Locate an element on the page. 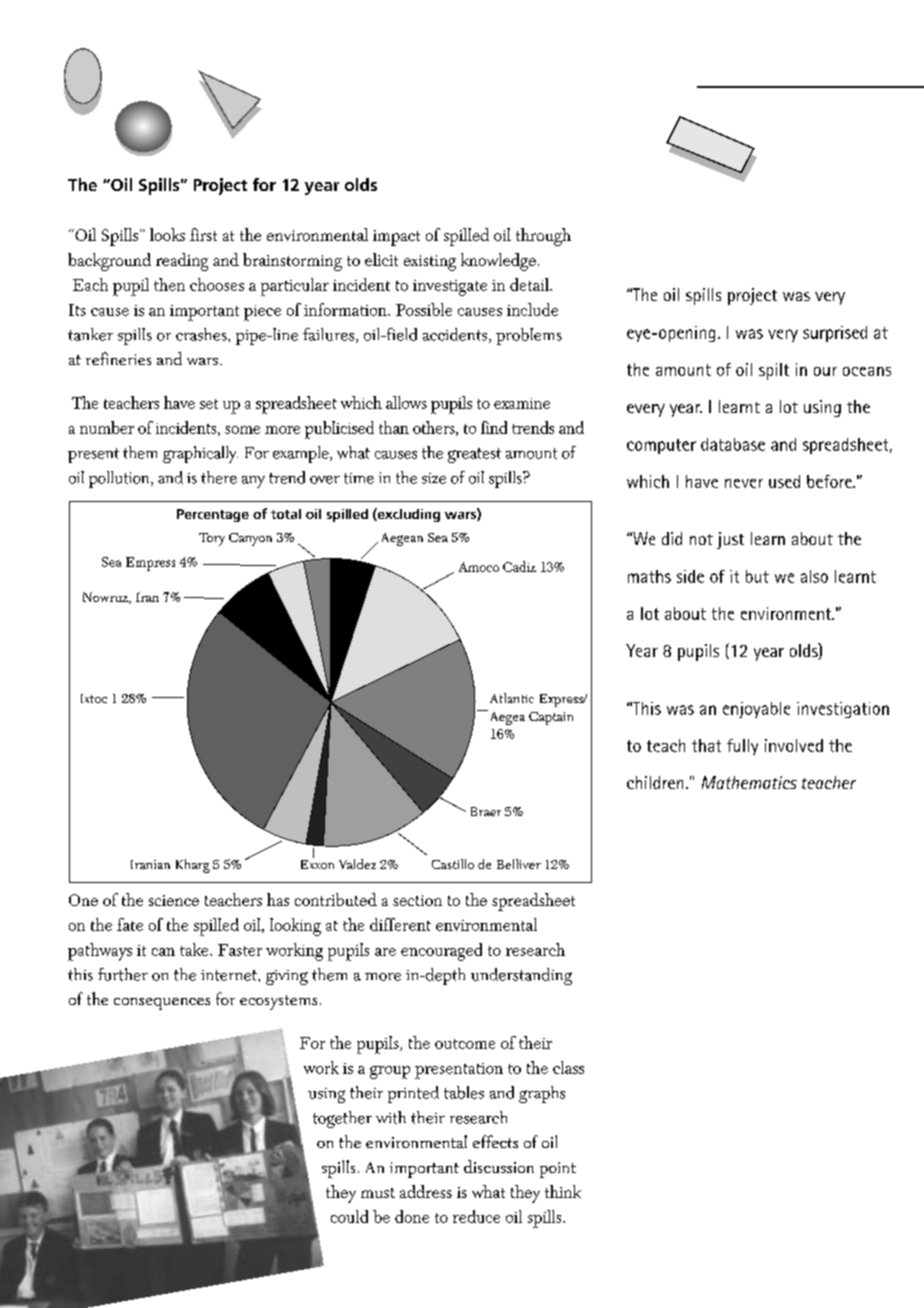 The width and height of the page is (924, 1308). could is located at coordinates (349, 1216).
